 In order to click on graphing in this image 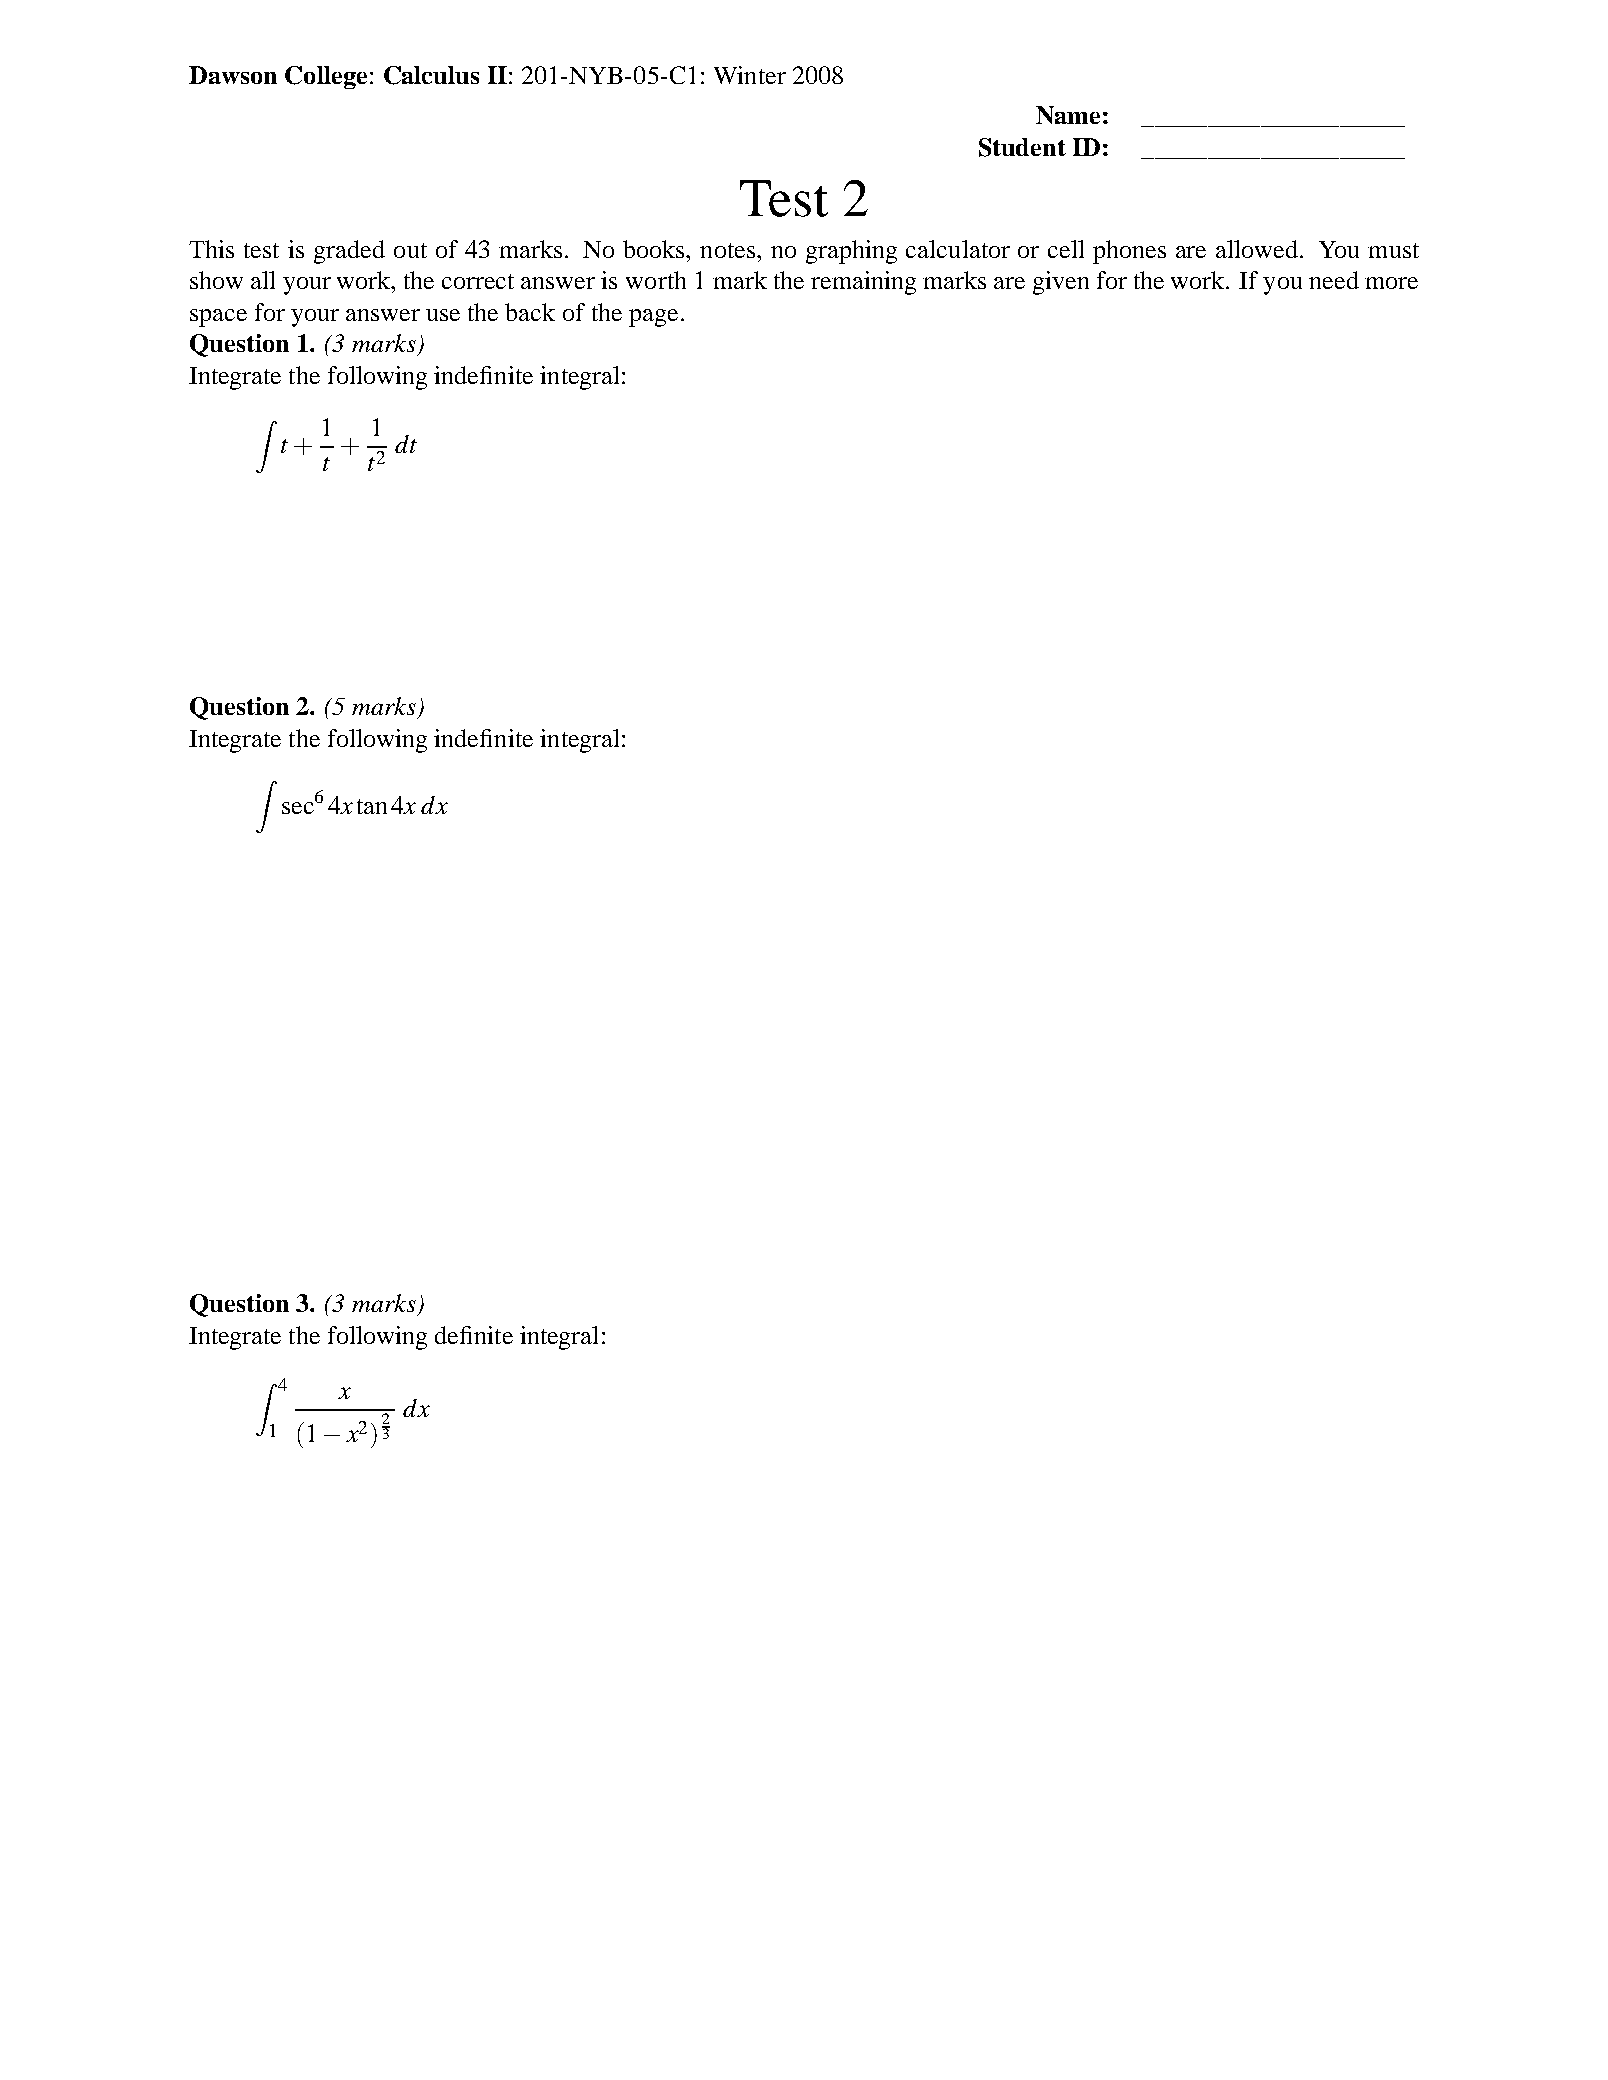, I will do `click(851, 252)`.
